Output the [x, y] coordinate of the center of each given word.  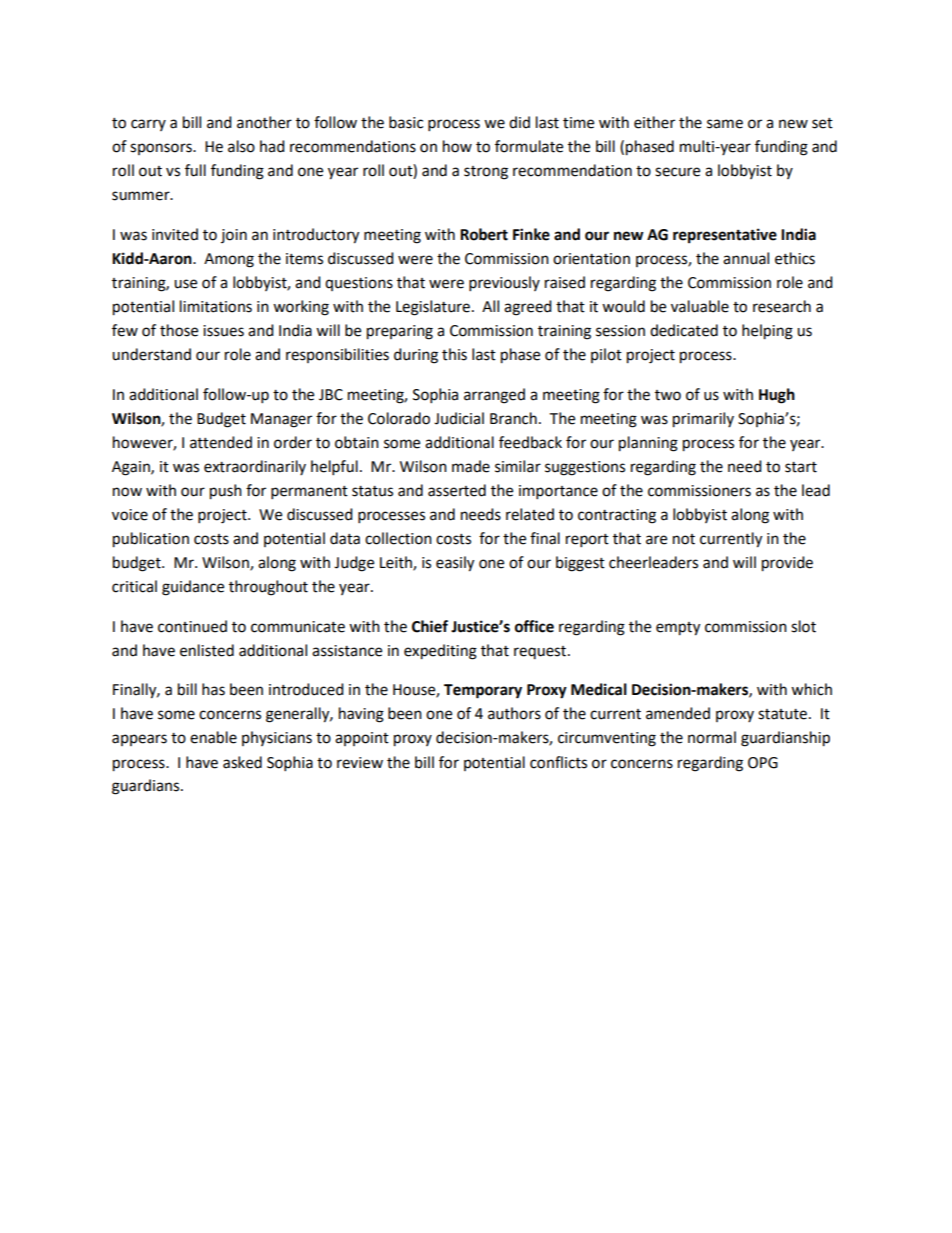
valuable [700, 306]
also [241, 146]
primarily [703, 420]
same [725, 124]
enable [213, 737]
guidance [193, 588]
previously [504, 284]
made [471, 466]
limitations [216, 306]
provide [787, 564]
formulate [529, 146]
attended [221, 442]
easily [455, 564]
